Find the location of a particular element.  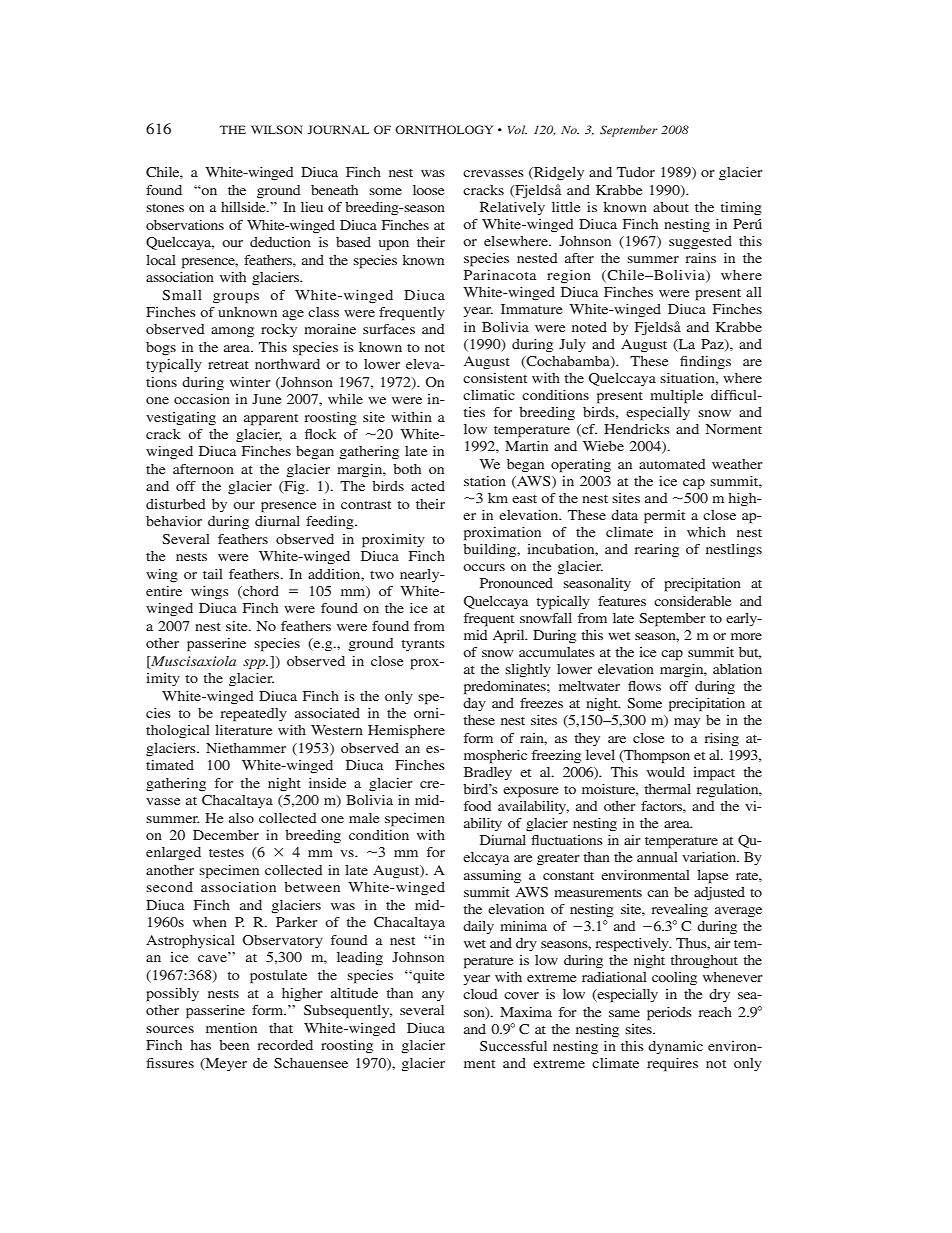

tail is located at coordinates (213, 574).
